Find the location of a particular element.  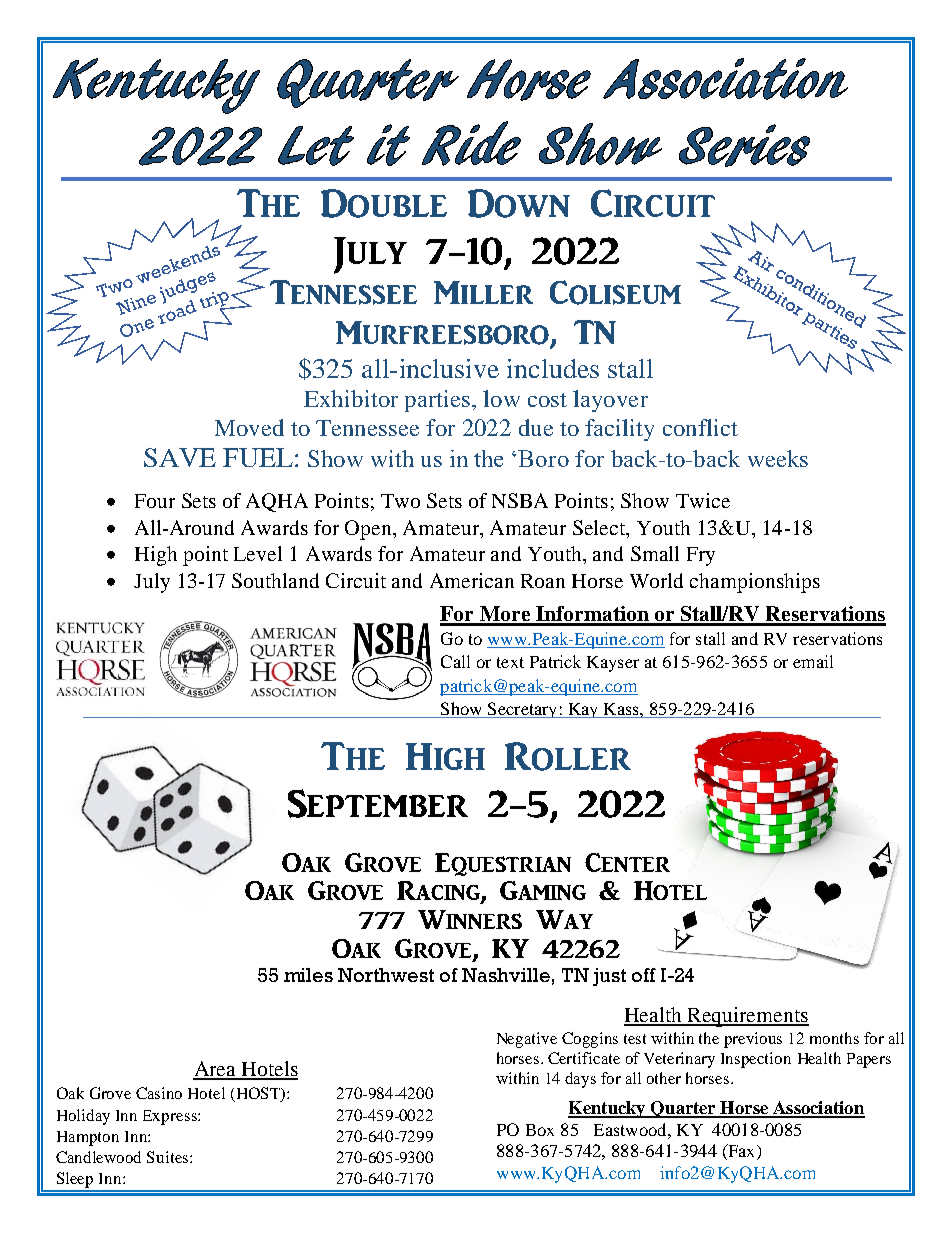

Express is located at coordinates (171, 1117).
